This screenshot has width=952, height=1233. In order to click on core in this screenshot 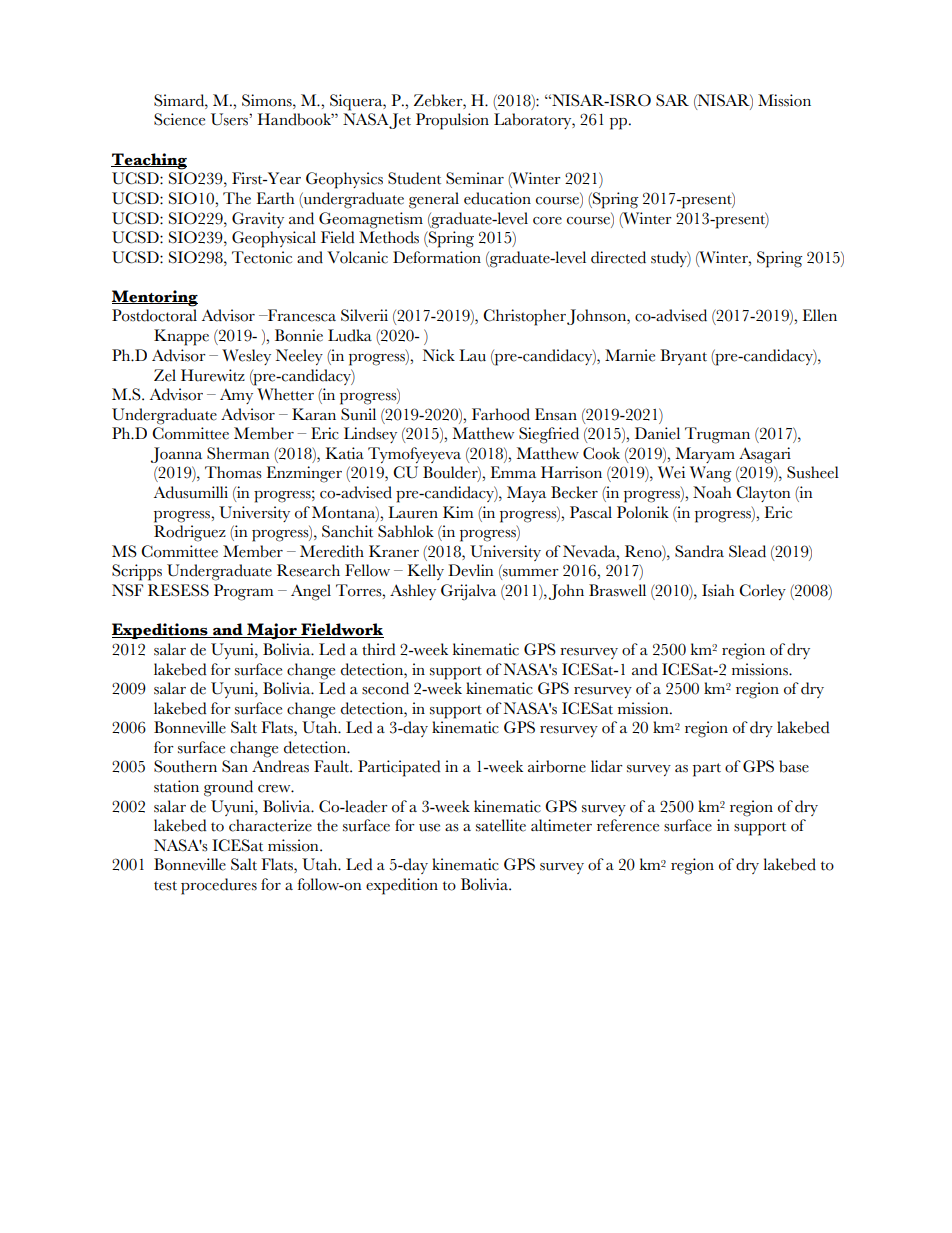, I will do `click(547, 221)`.
